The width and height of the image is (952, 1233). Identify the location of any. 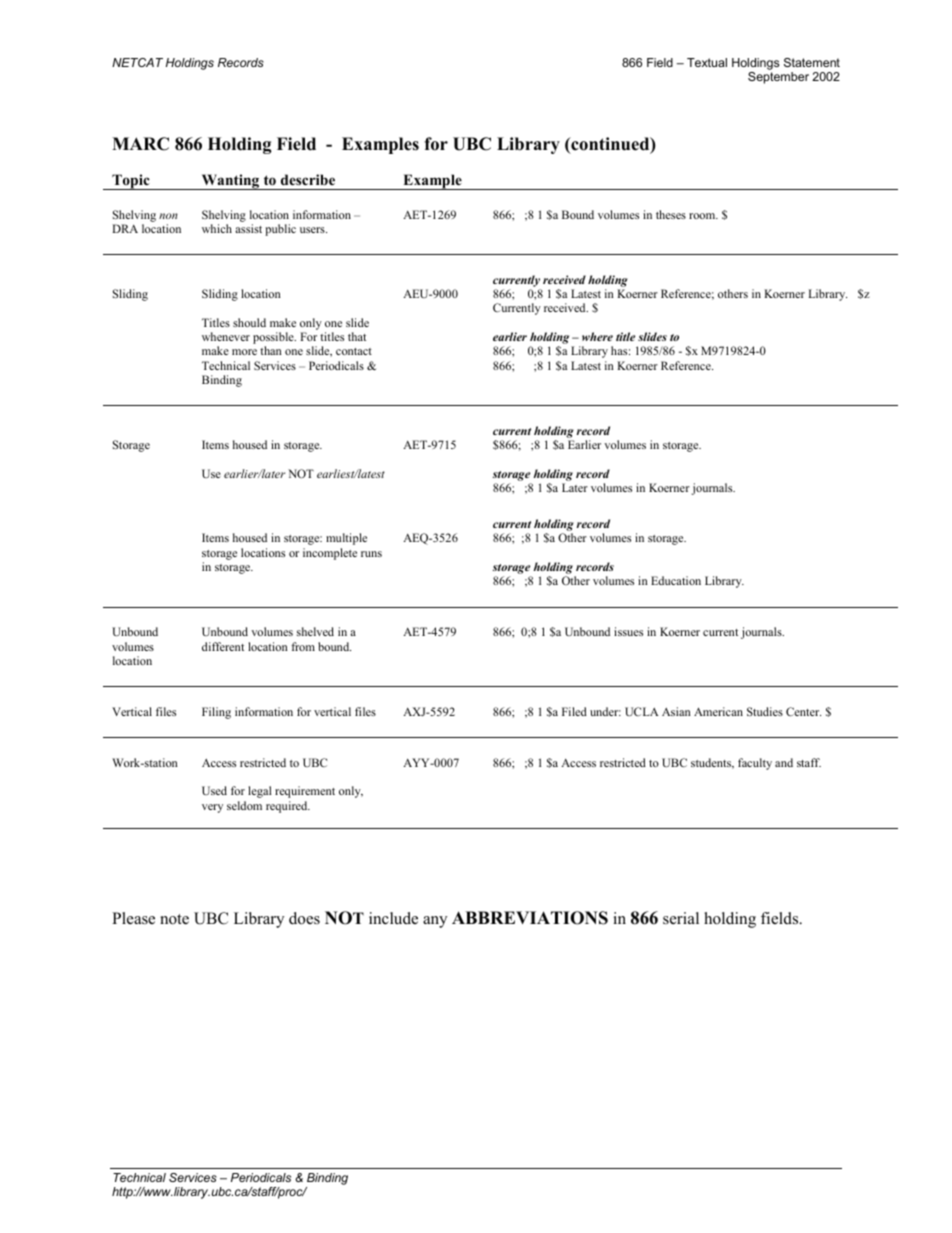
(435, 922).
